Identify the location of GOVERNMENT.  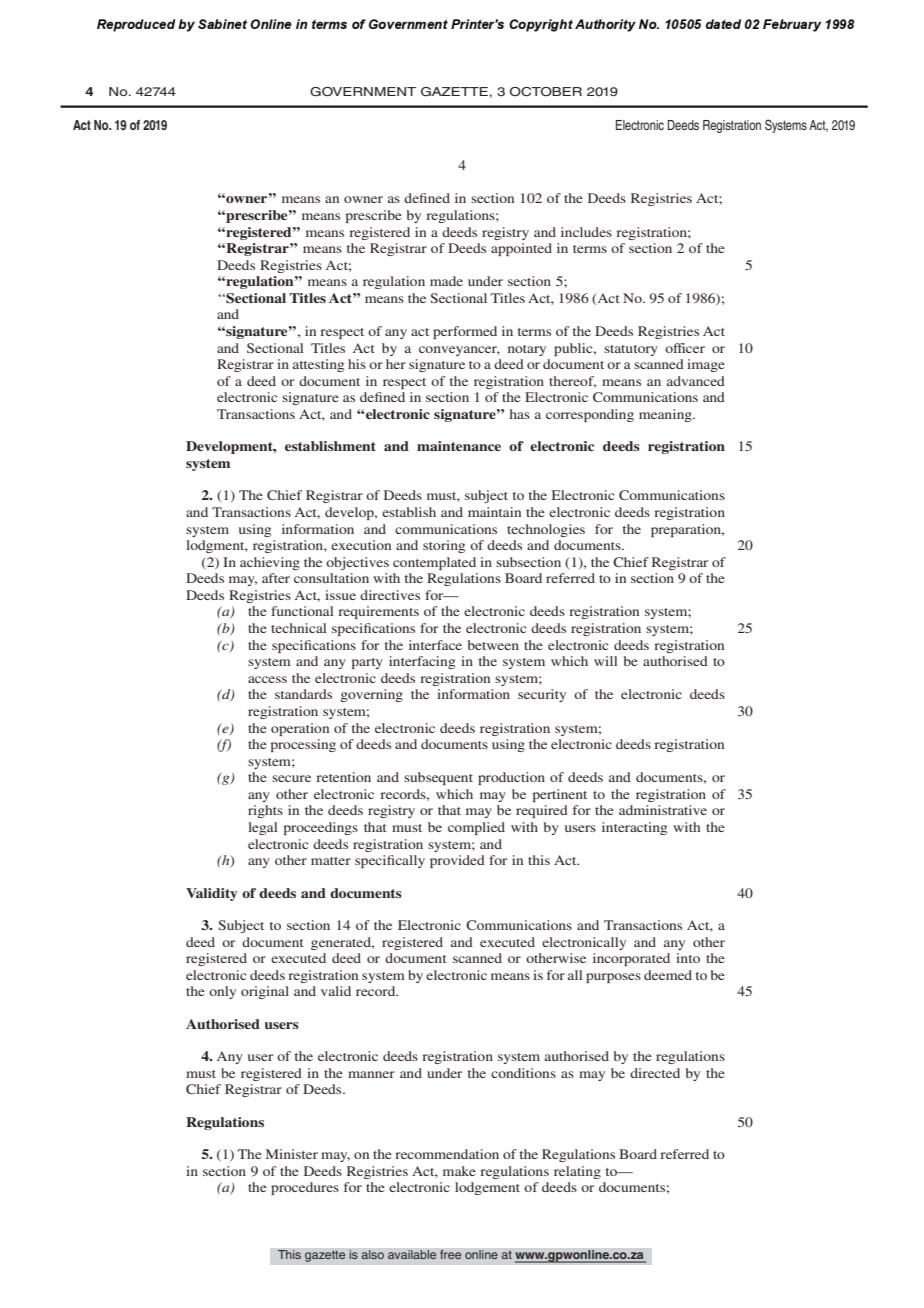
(363, 92).
